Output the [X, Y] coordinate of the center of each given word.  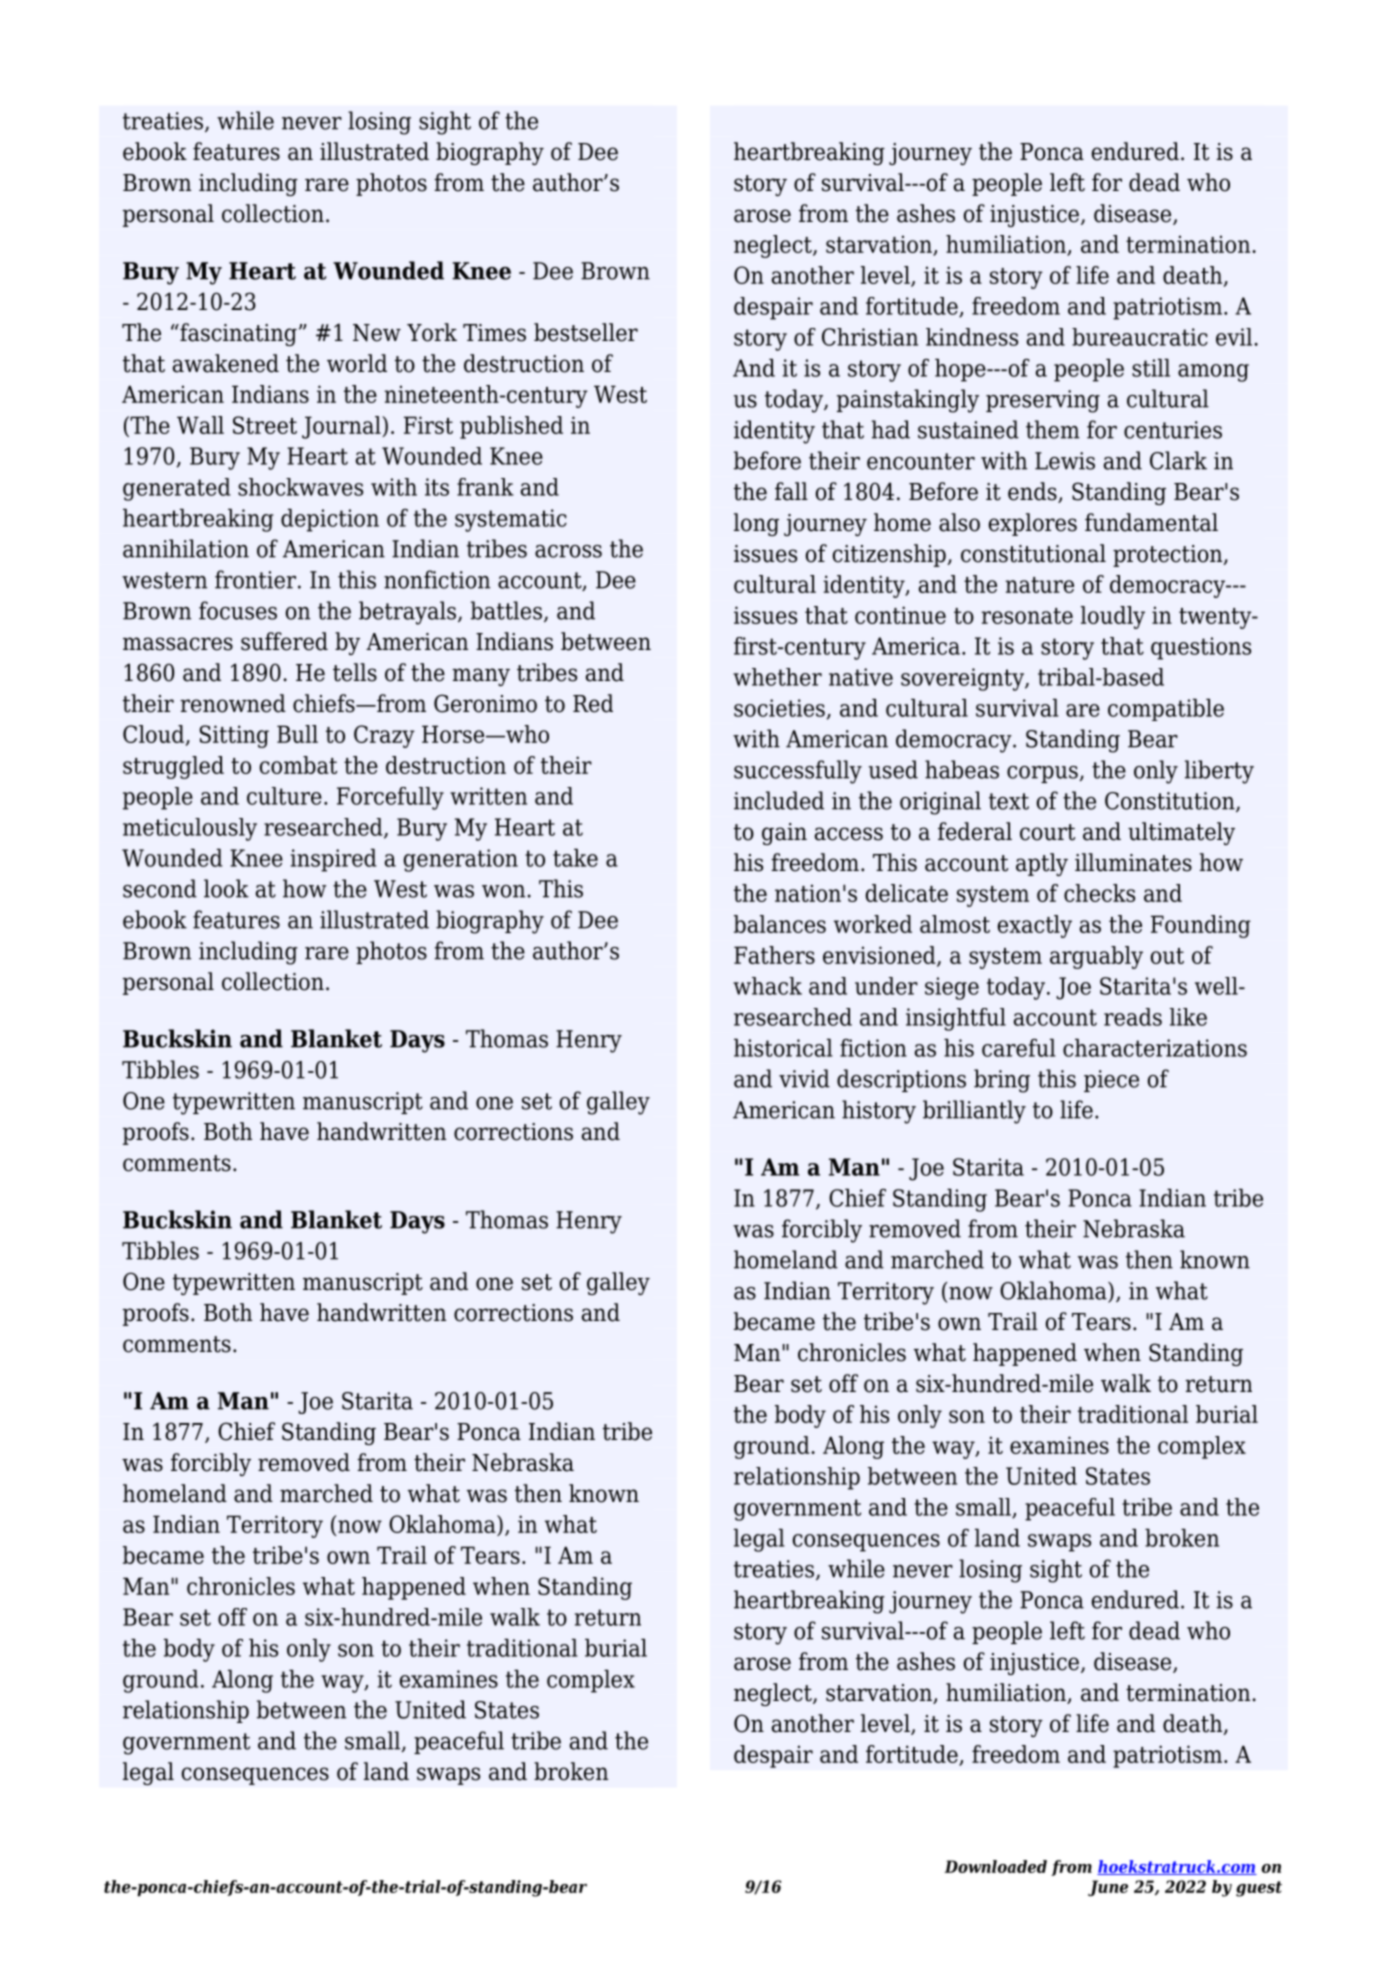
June [1108, 1888]
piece [1111, 1081]
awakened [226, 363]
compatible [1166, 709]
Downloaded [995, 1866]
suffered [284, 641]
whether [777, 677]
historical [783, 1047]
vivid [804, 1078]
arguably [1096, 957]
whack [767, 986]
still [1151, 367]
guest [1259, 1889]
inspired [334, 860]
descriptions [901, 1080]
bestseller [586, 332]
